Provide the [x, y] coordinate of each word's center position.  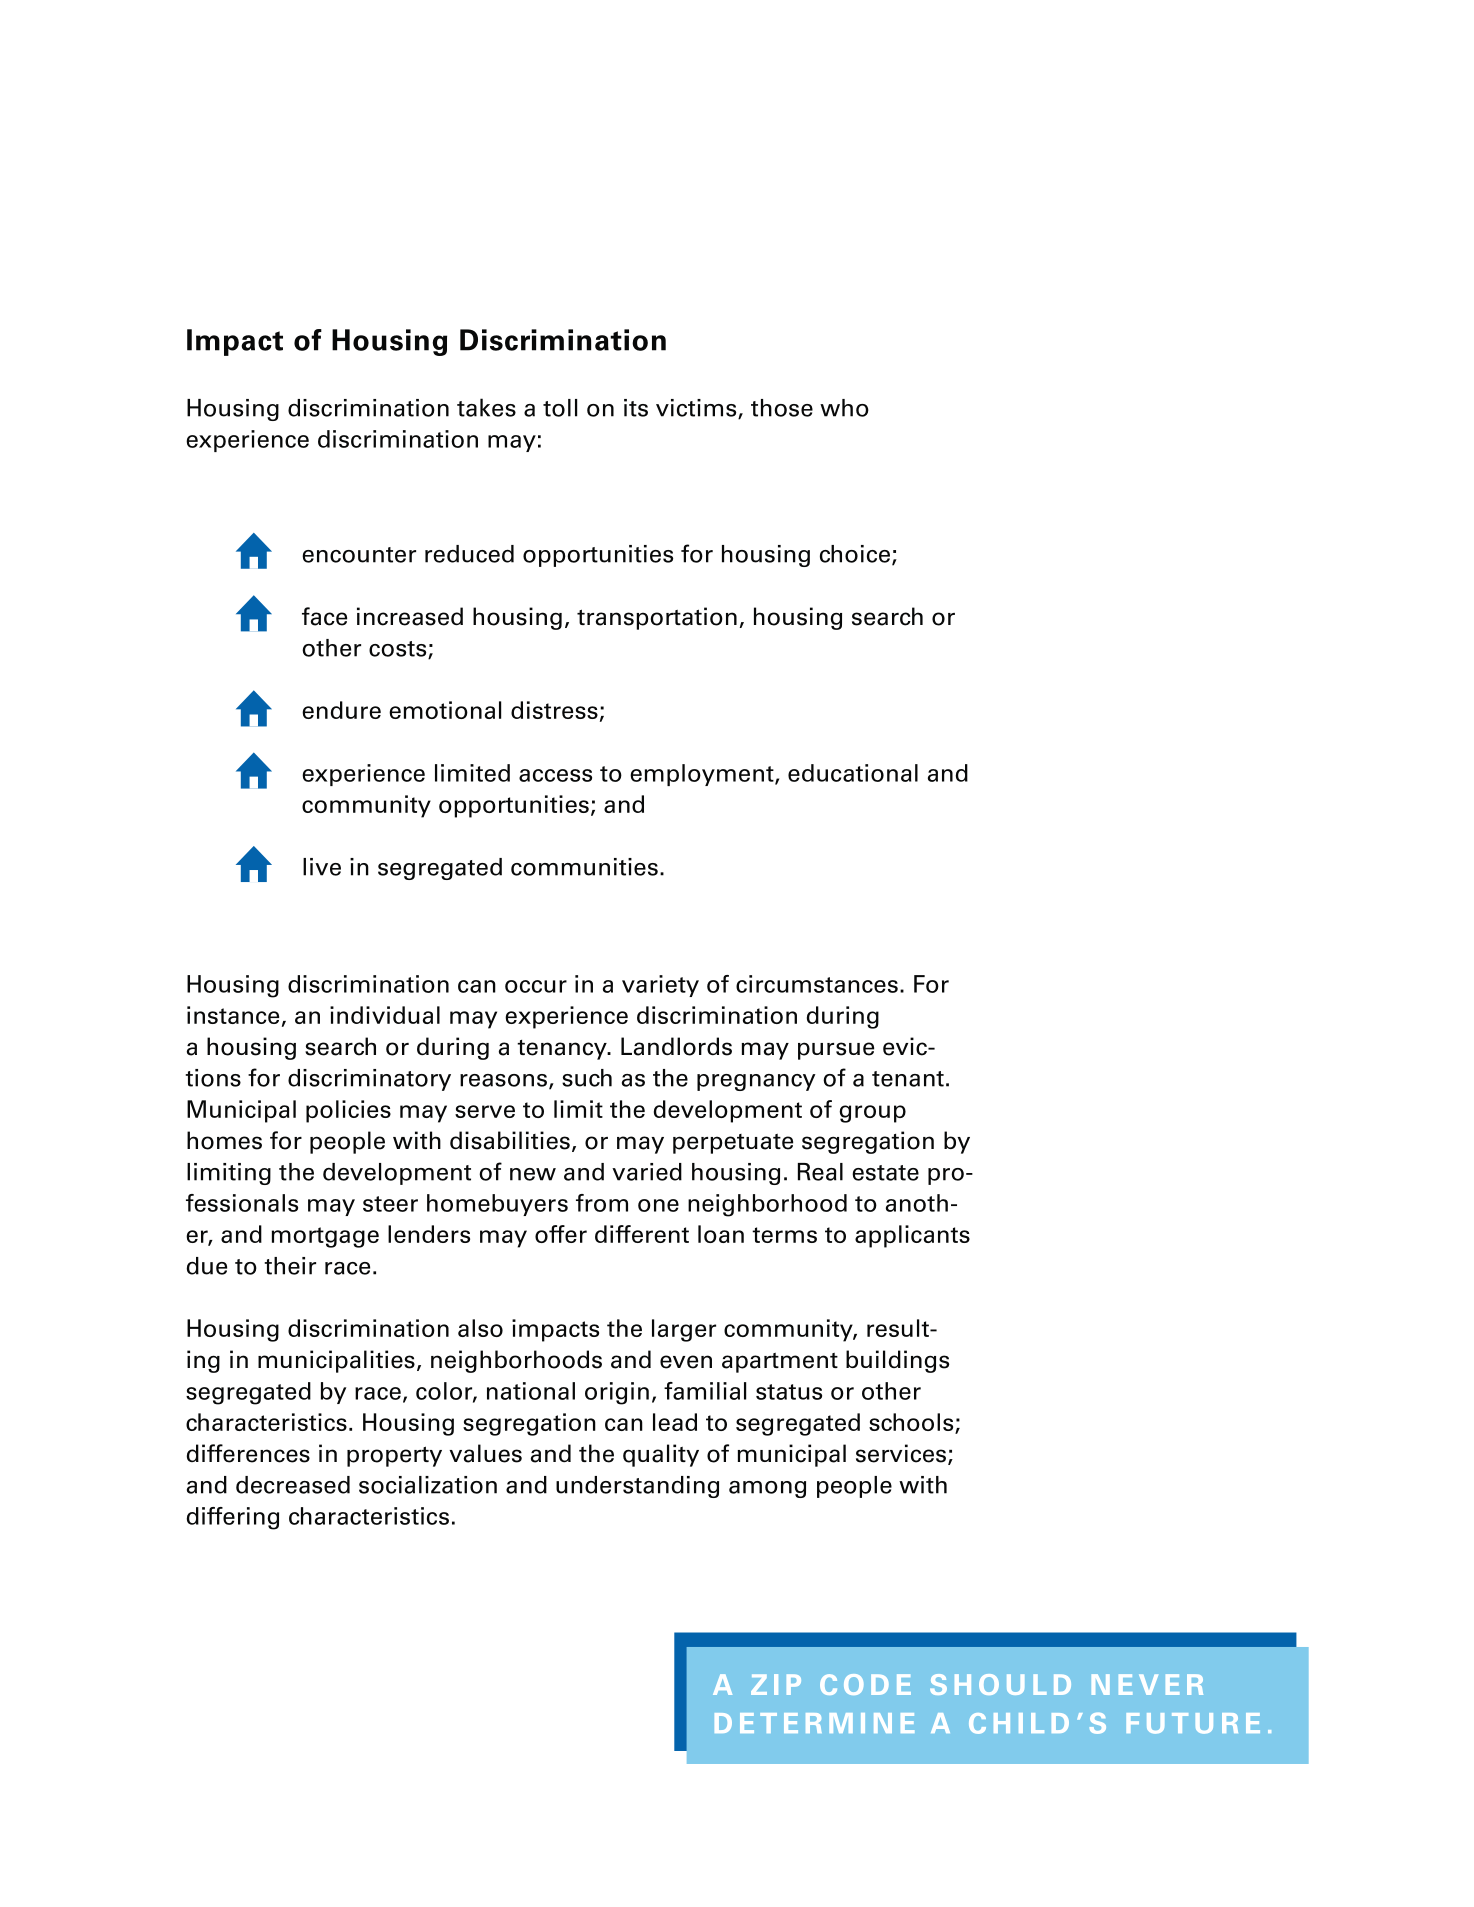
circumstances [817, 984]
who [844, 408]
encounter [359, 555]
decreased [293, 1485]
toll [560, 408]
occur [536, 986]
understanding [637, 1487]
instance [233, 1015]
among [767, 1489]
